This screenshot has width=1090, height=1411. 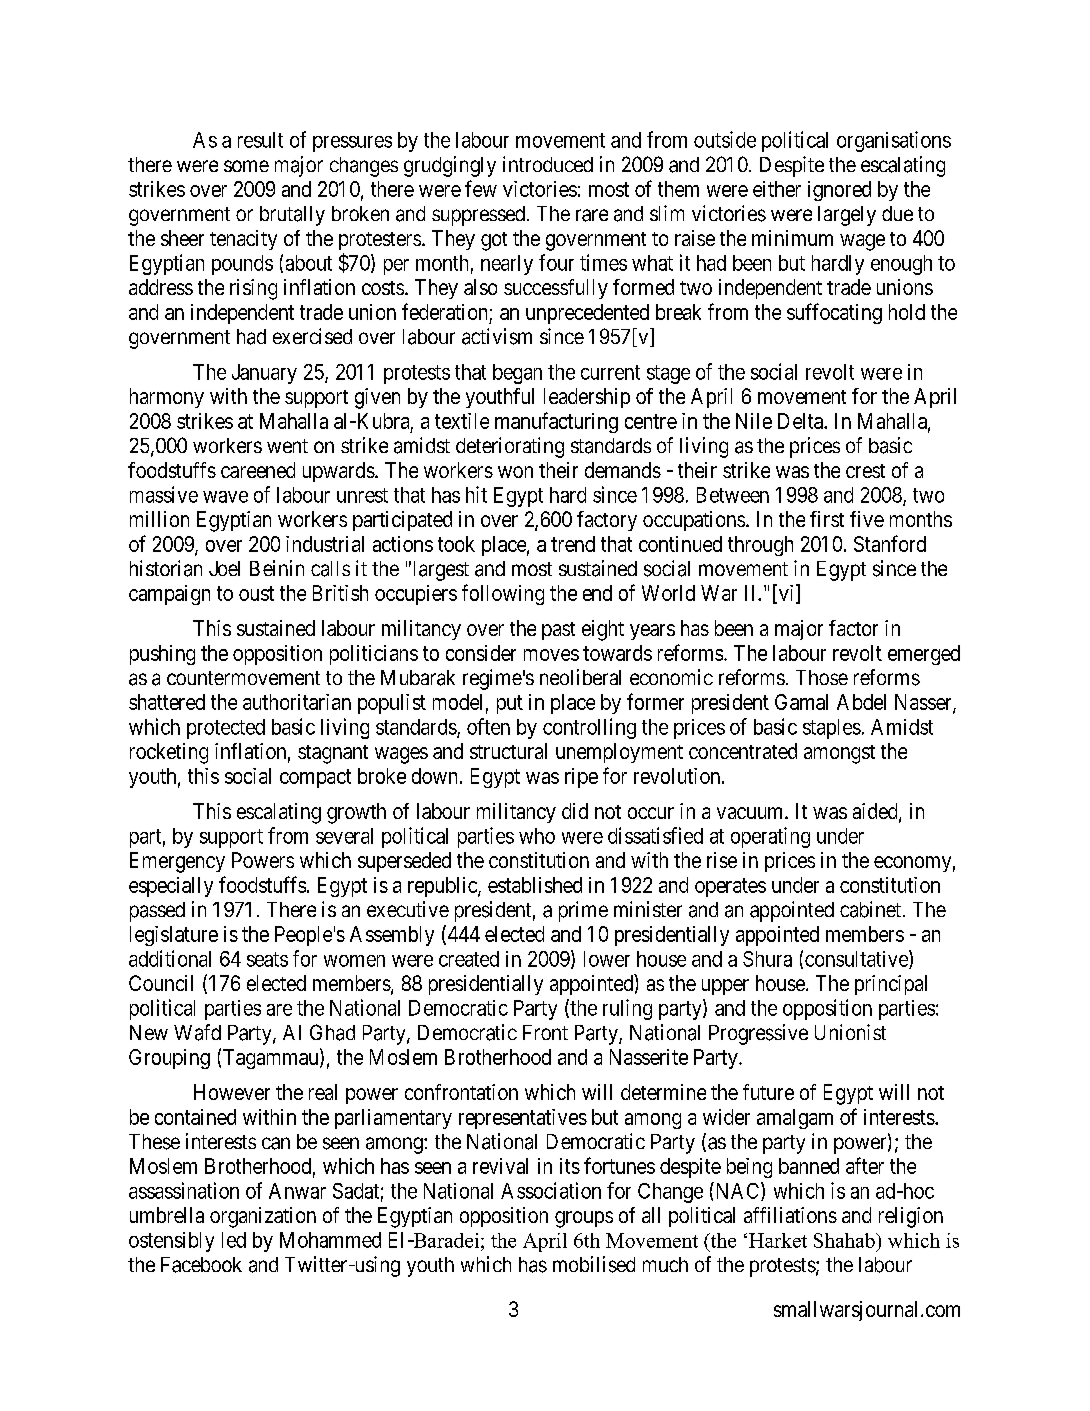 I want to click on went, so click(x=287, y=446).
